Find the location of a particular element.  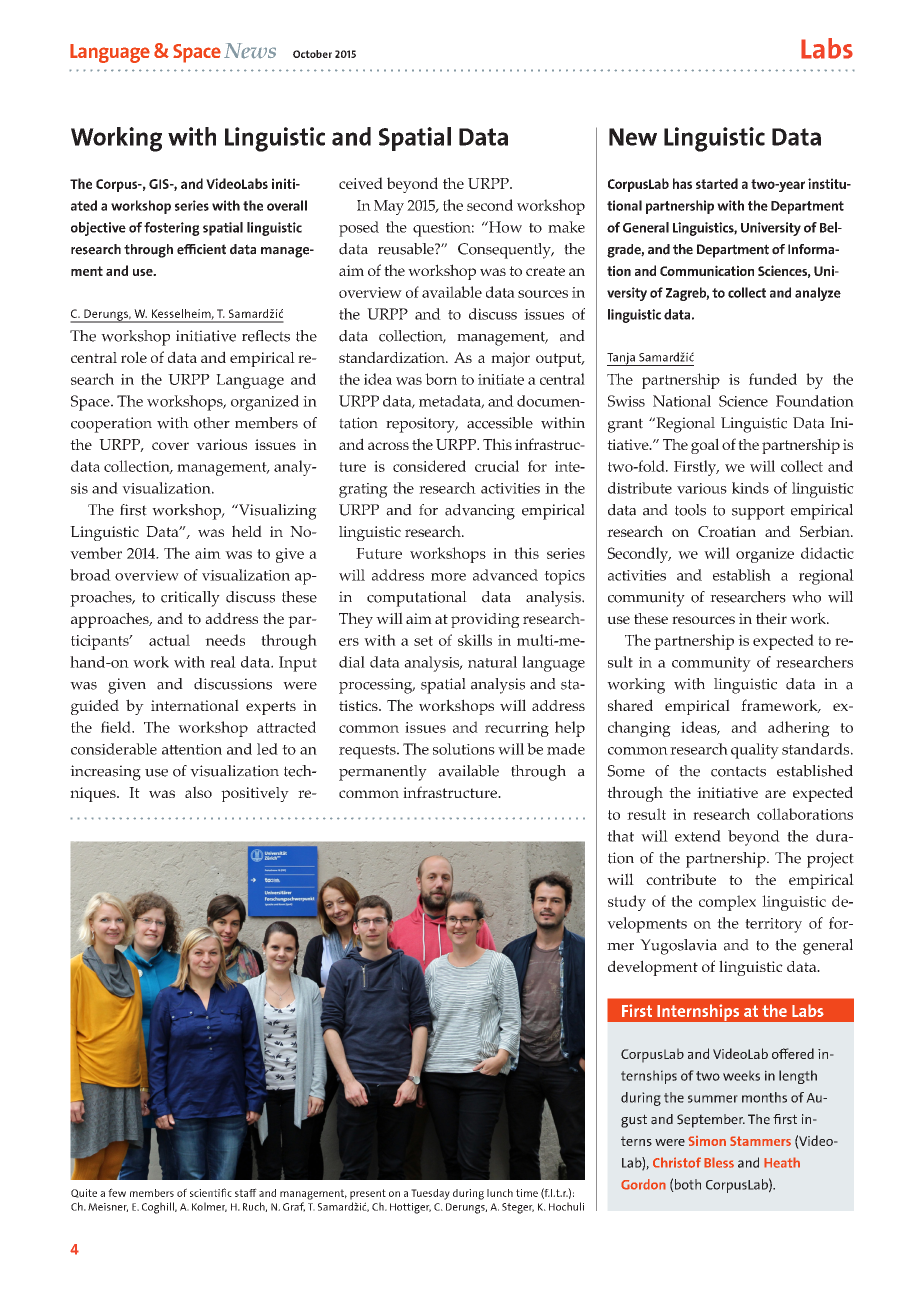

Tuesday is located at coordinates (430, 1194).
